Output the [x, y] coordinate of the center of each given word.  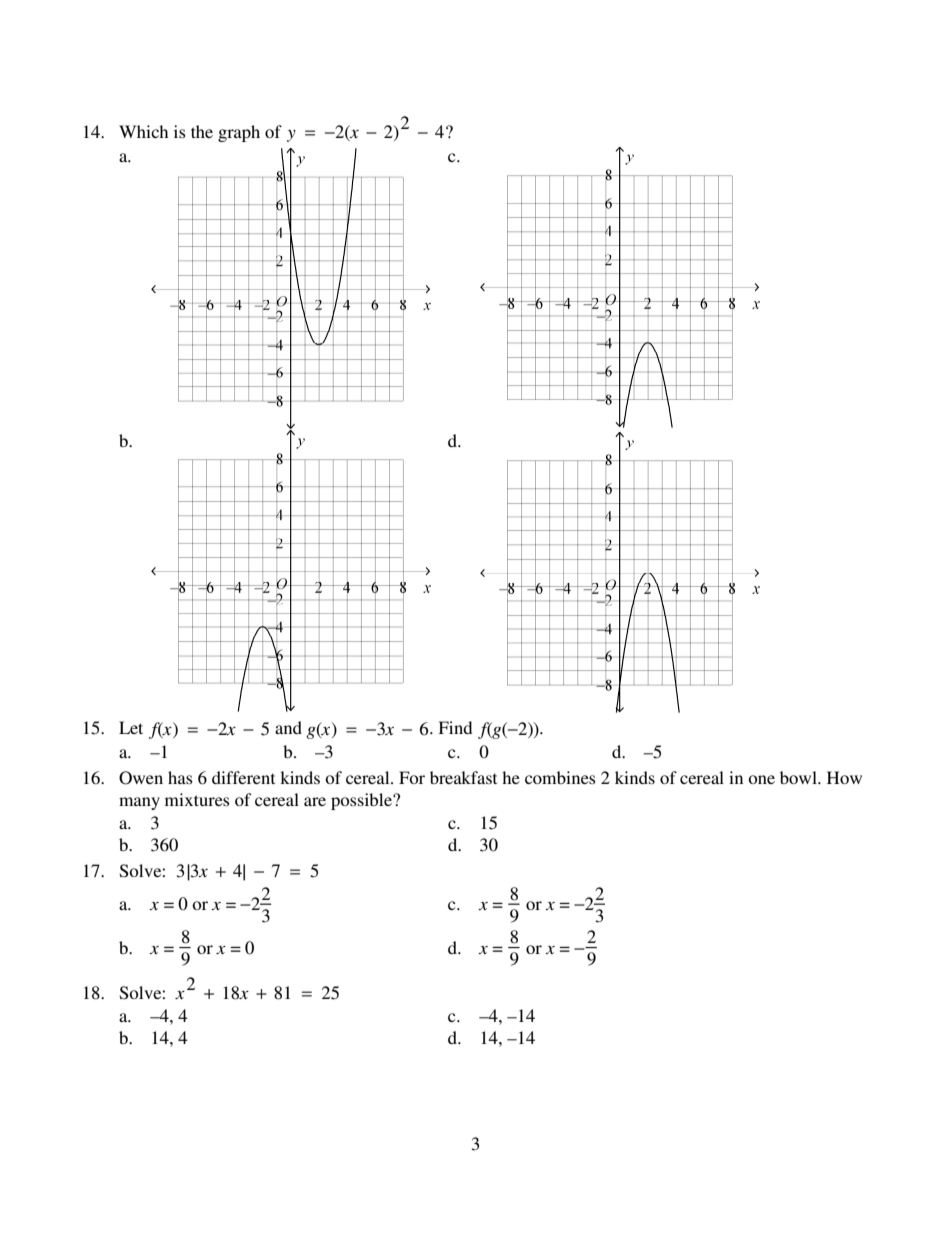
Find [455, 727]
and [288, 727]
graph [239, 133]
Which [143, 131]
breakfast [463, 777]
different [243, 777]
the [202, 131]
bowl [799, 777]
